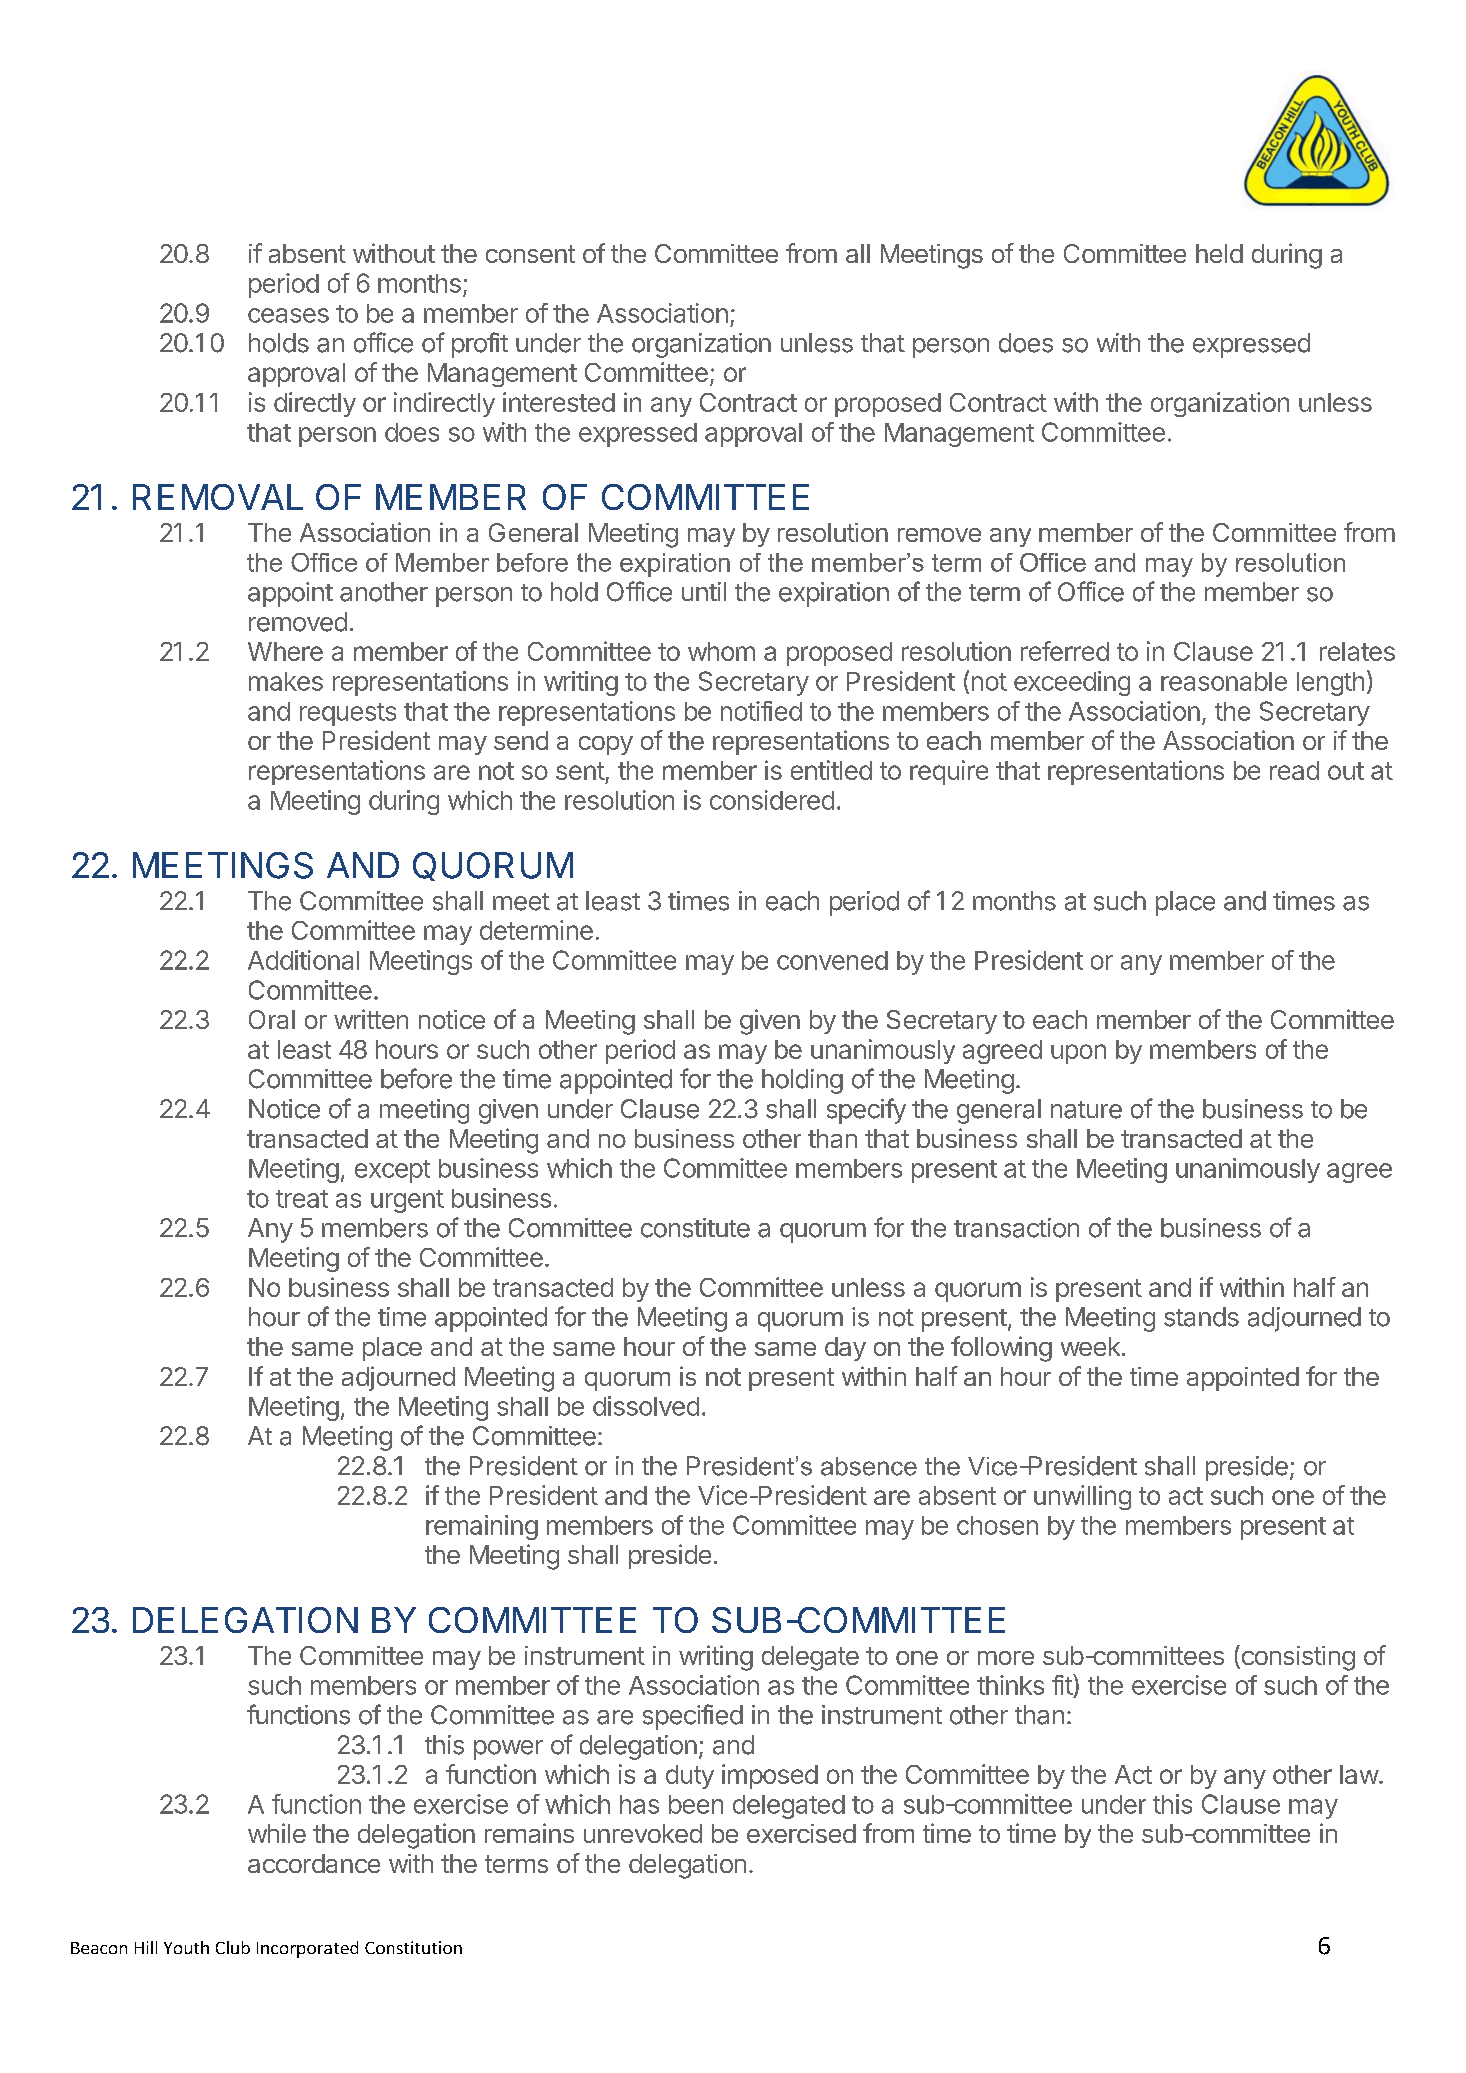 The height and width of the screenshot is (2073, 1466). Describe the element at coordinates (1294, 770) in the screenshot. I see `read` at that location.
